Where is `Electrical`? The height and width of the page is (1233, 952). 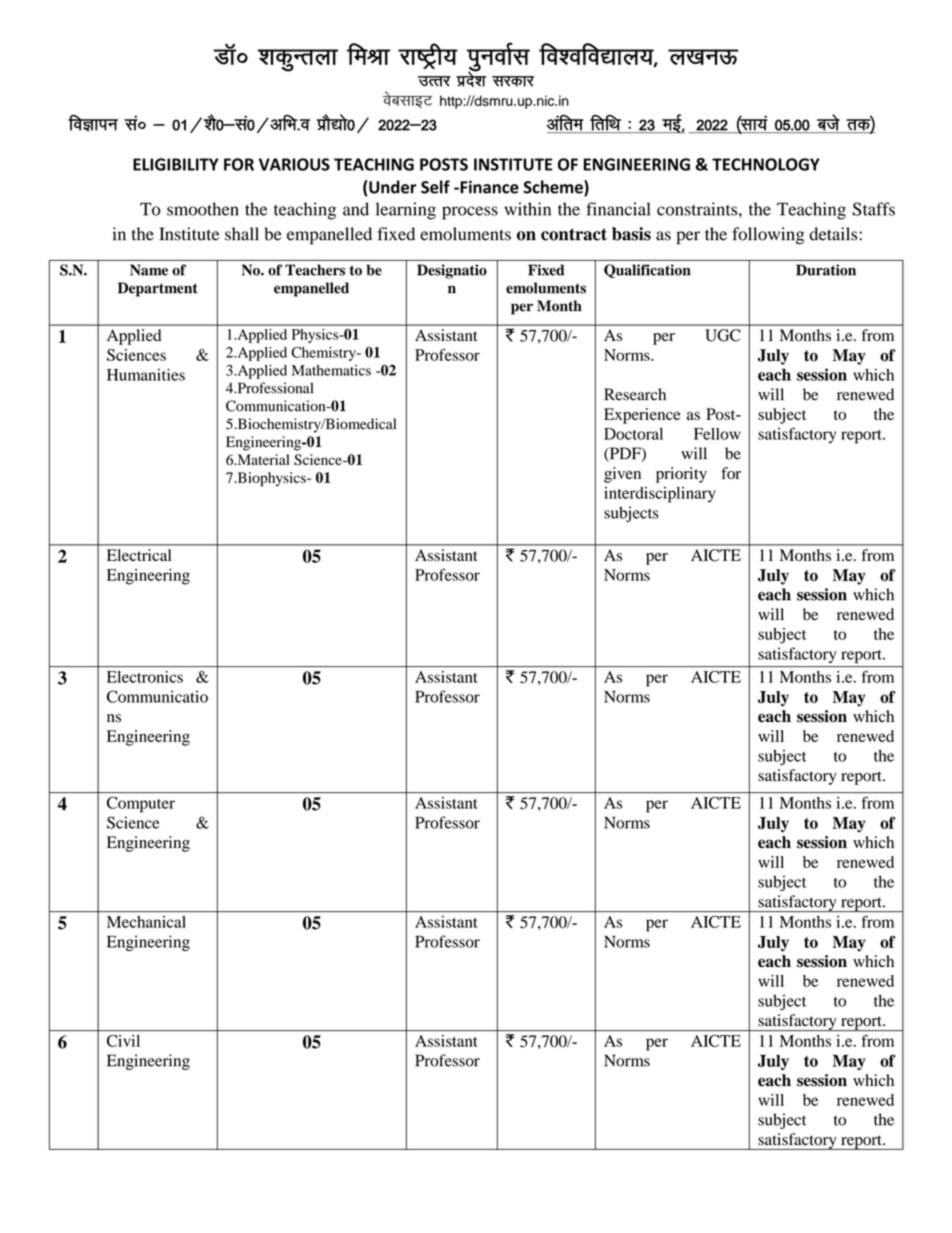 Electrical is located at coordinates (139, 555).
